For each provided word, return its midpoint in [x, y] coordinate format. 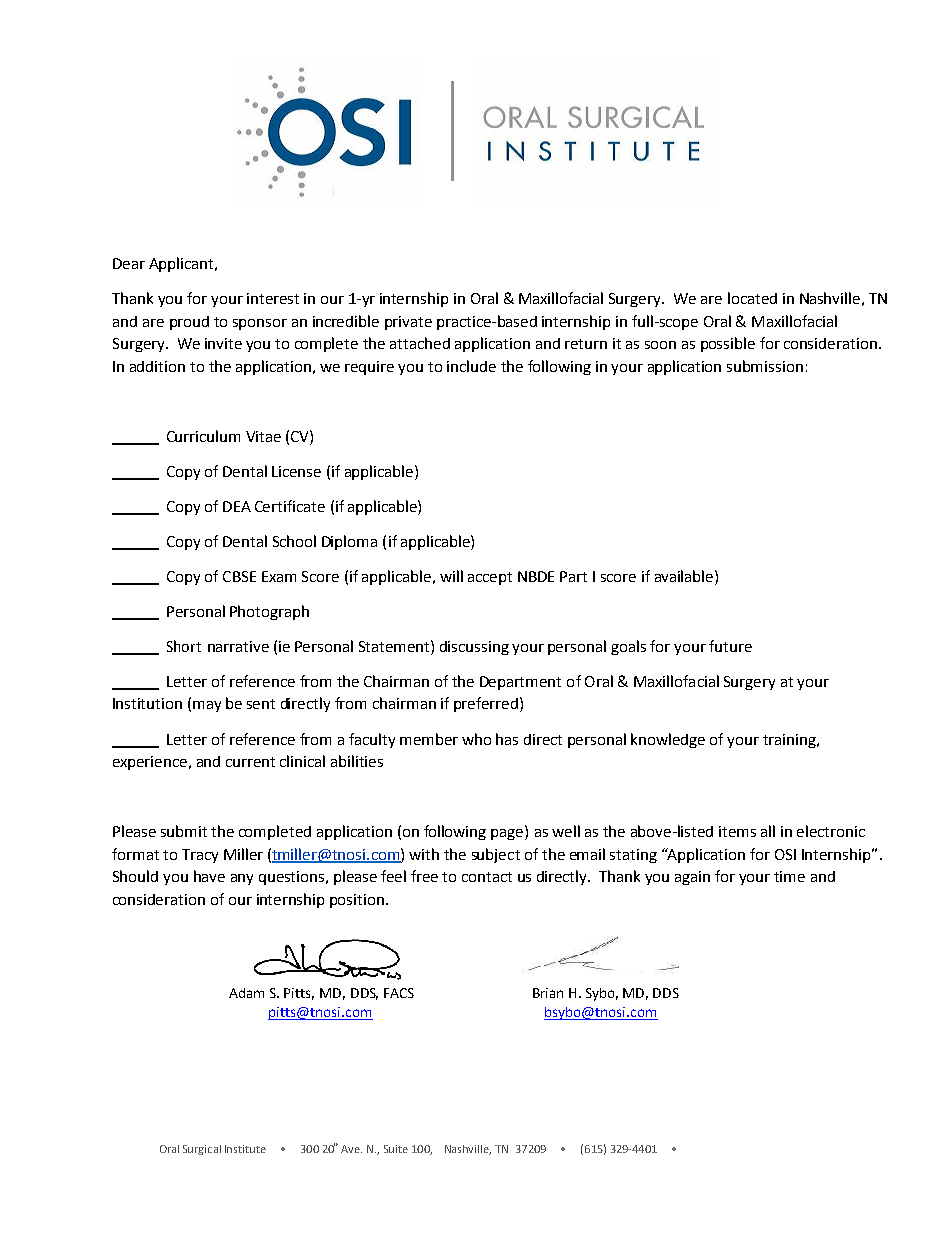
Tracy [200, 856]
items [737, 831]
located [752, 298]
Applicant [182, 264]
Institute [245, 1149]
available [685, 576]
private [408, 323]
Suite [396, 1149]
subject [496, 855]
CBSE [239, 576]
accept [490, 578]
